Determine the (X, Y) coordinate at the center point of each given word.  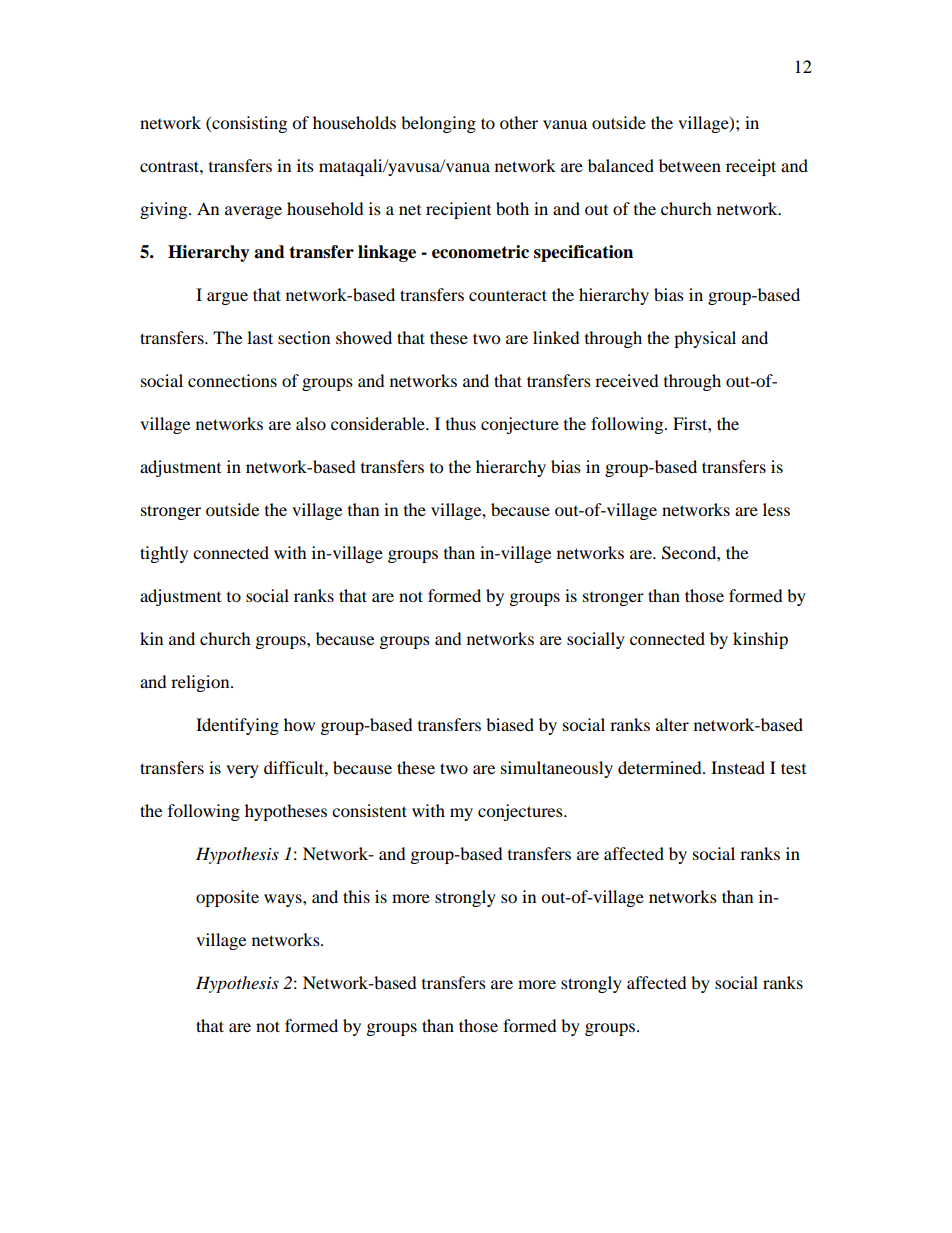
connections (232, 380)
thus (461, 423)
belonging (438, 124)
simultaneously (557, 769)
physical (705, 339)
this (356, 896)
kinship (760, 640)
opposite (227, 898)
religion (201, 683)
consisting (248, 124)
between (690, 165)
